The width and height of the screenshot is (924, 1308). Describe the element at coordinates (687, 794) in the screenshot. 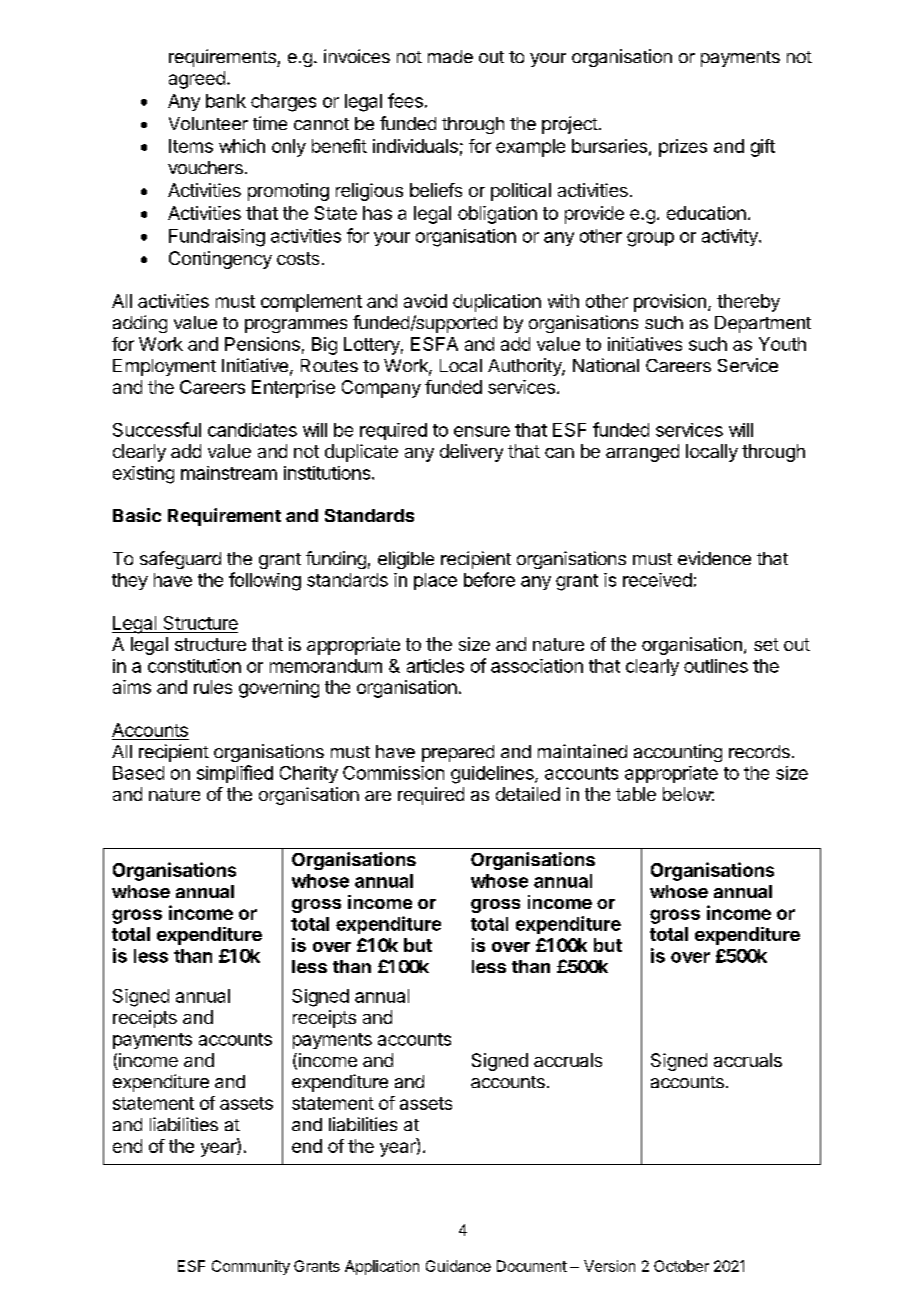

I see `below` at that location.
